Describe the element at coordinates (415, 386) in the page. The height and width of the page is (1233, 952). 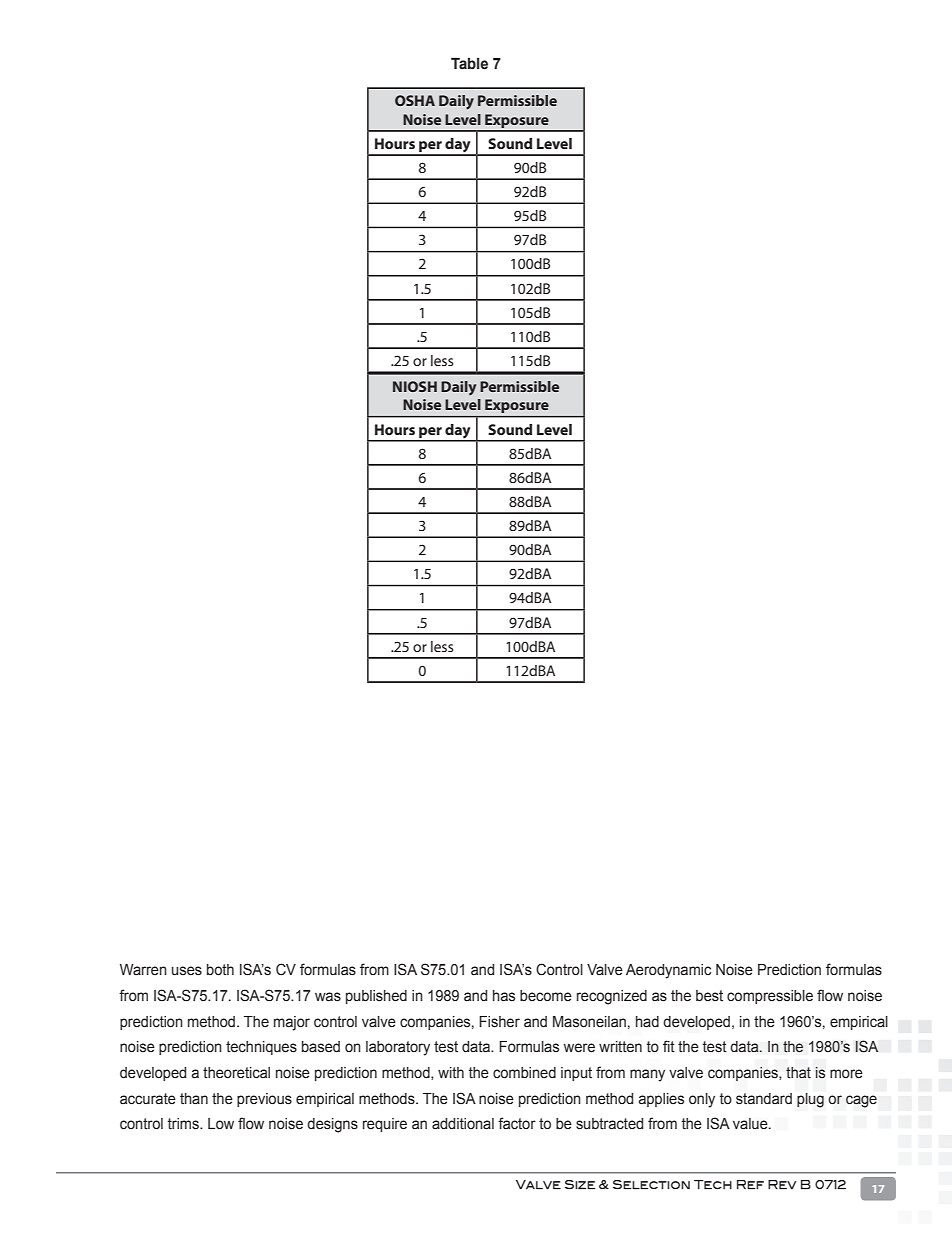
I see `NIOSH` at that location.
